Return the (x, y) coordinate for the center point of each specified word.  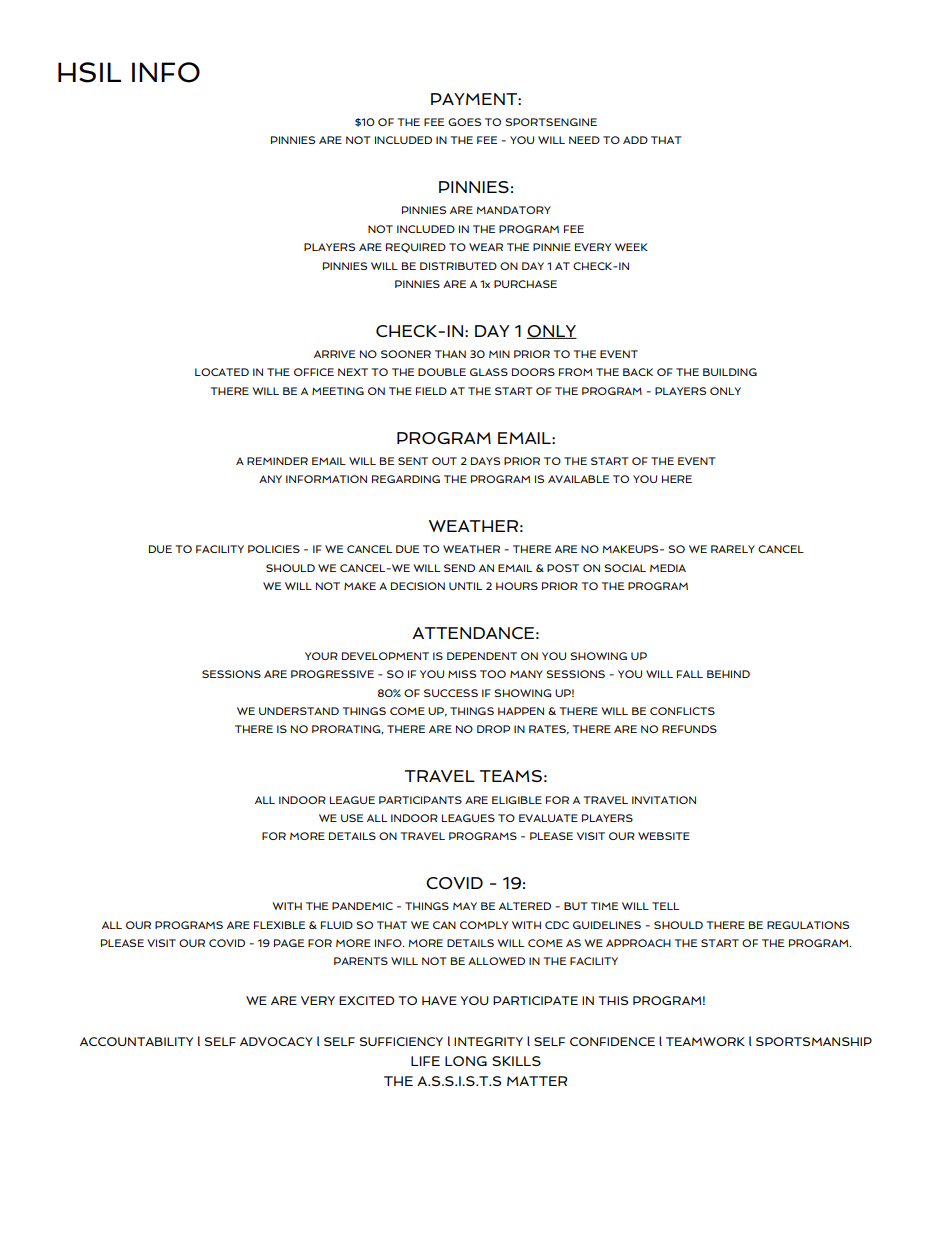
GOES (464, 122)
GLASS (489, 372)
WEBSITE (664, 836)
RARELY (733, 549)
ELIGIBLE (517, 800)
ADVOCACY (276, 1041)
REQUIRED (416, 248)
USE (352, 818)
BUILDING (730, 372)
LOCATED (222, 372)
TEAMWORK (705, 1041)
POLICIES (274, 549)
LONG (466, 1061)
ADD (635, 140)
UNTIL (465, 586)
